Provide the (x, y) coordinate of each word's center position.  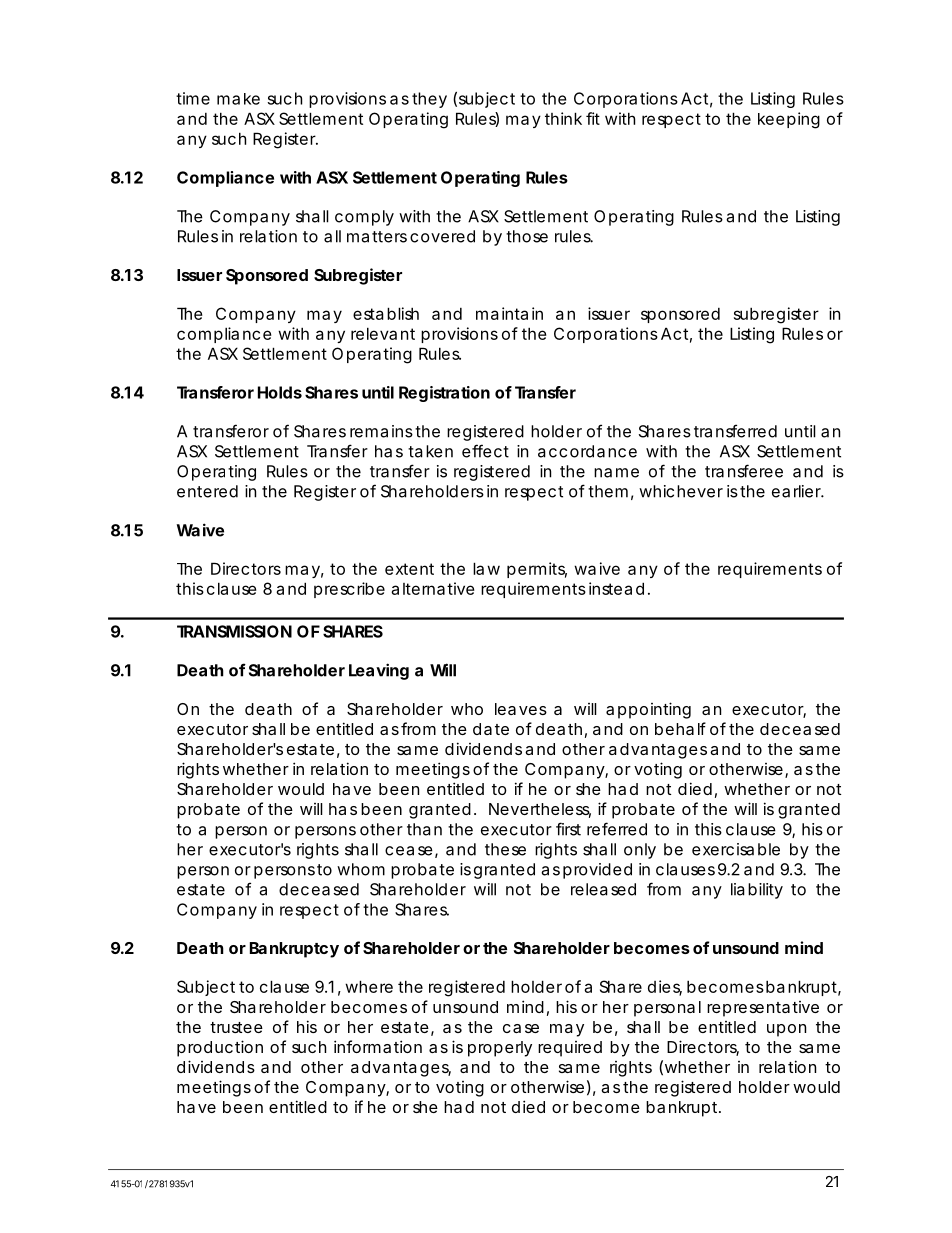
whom (361, 869)
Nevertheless (540, 810)
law (486, 568)
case (521, 1028)
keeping (789, 120)
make (238, 99)
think (563, 118)
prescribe (349, 590)
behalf (680, 728)
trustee (236, 1027)
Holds (280, 392)
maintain (509, 313)
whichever (681, 491)
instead (616, 588)
